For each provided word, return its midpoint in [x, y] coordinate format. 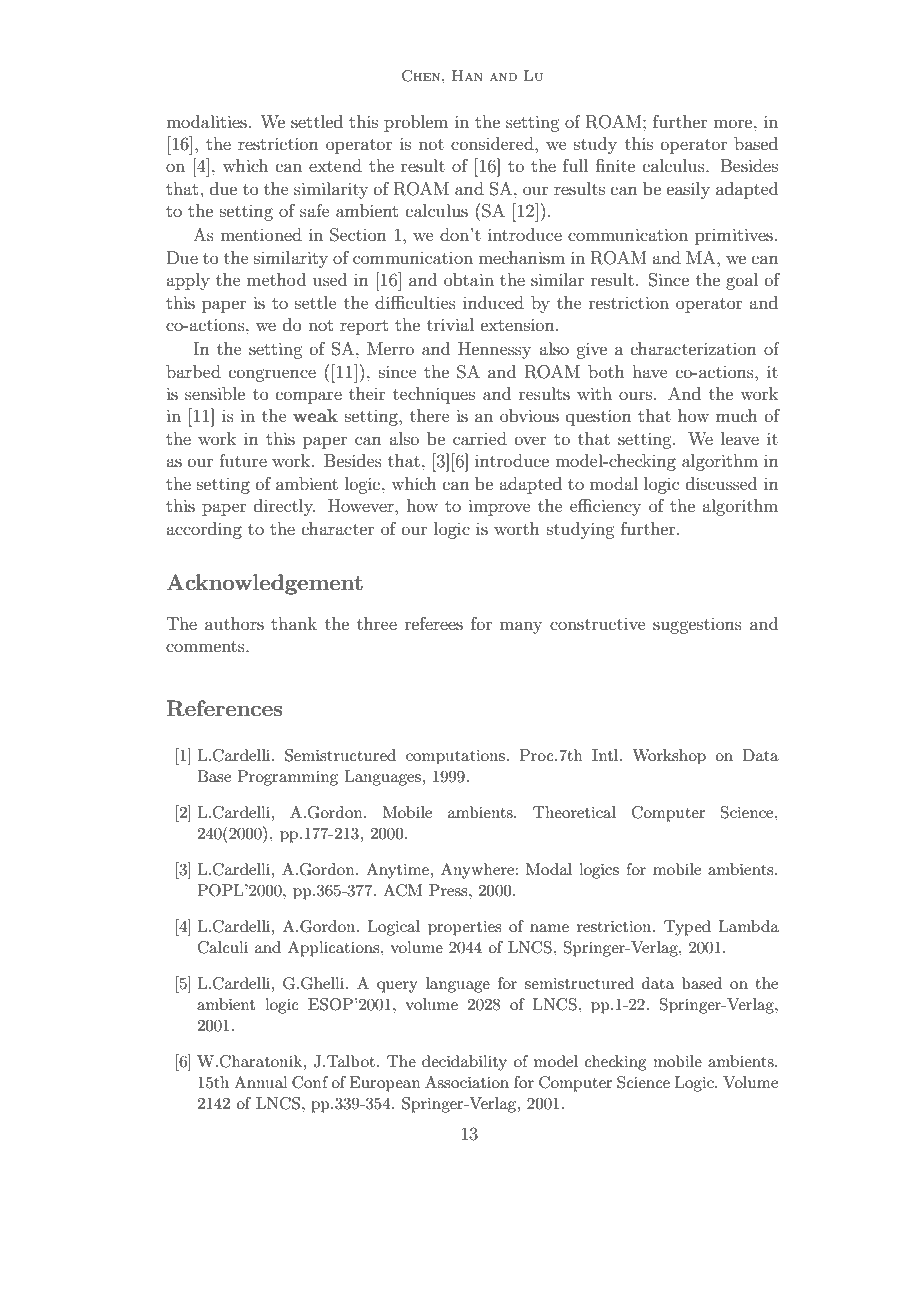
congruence [272, 375]
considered [493, 143]
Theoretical [574, 812]
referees [434, 623]
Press [449, 890]
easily [688, 190]
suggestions [697, 626]
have [650, 371]
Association [467, 1082]
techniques [434, 395]
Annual [261, 1082]
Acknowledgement [264, 584]
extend [335, 165]
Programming [287, 778]
